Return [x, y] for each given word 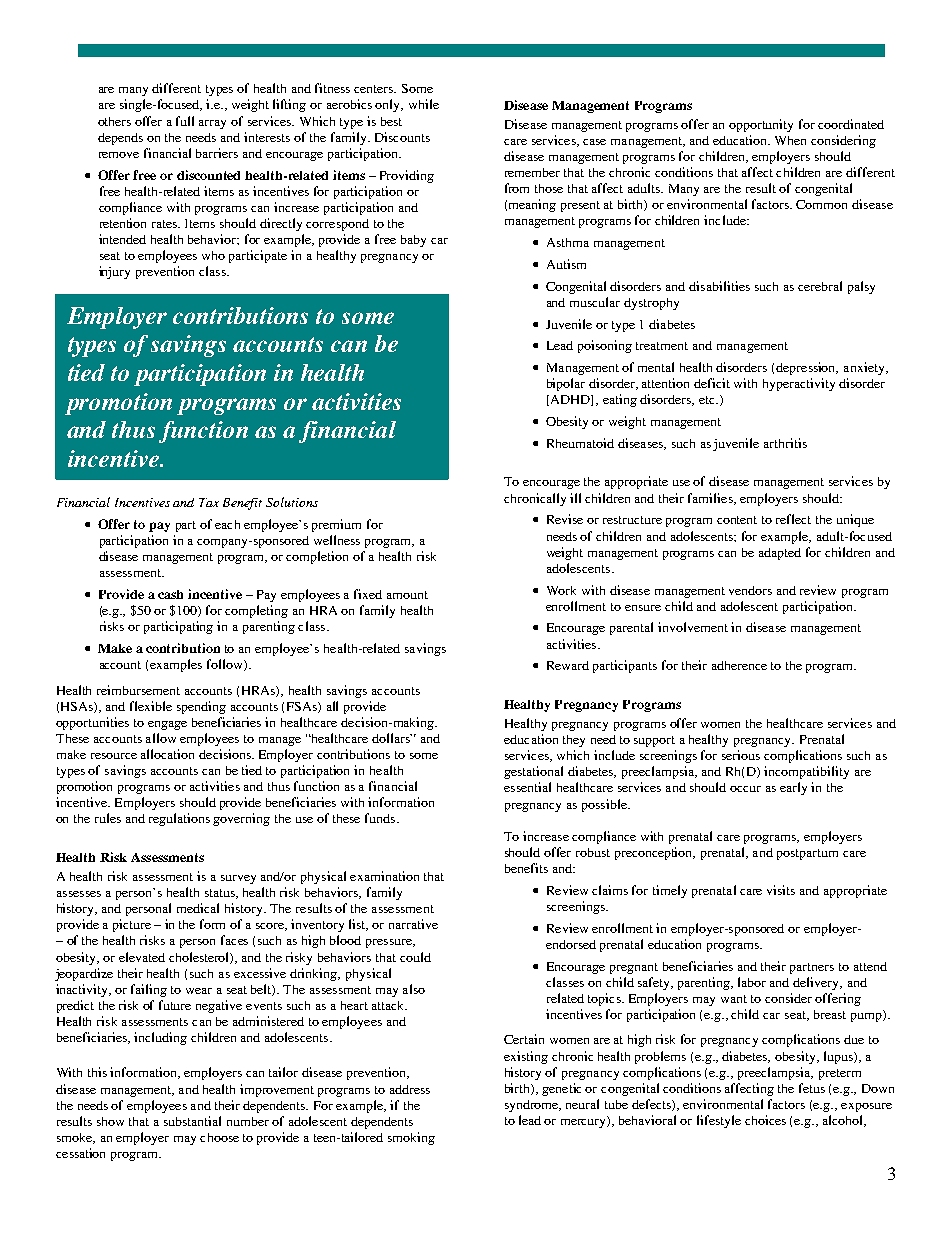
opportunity [761, 125]
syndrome [533, 1106]
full [185, 121]
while [424, 104]
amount [407, 595]
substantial [192, 1121]
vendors [750, 590]
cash [170, 594]
